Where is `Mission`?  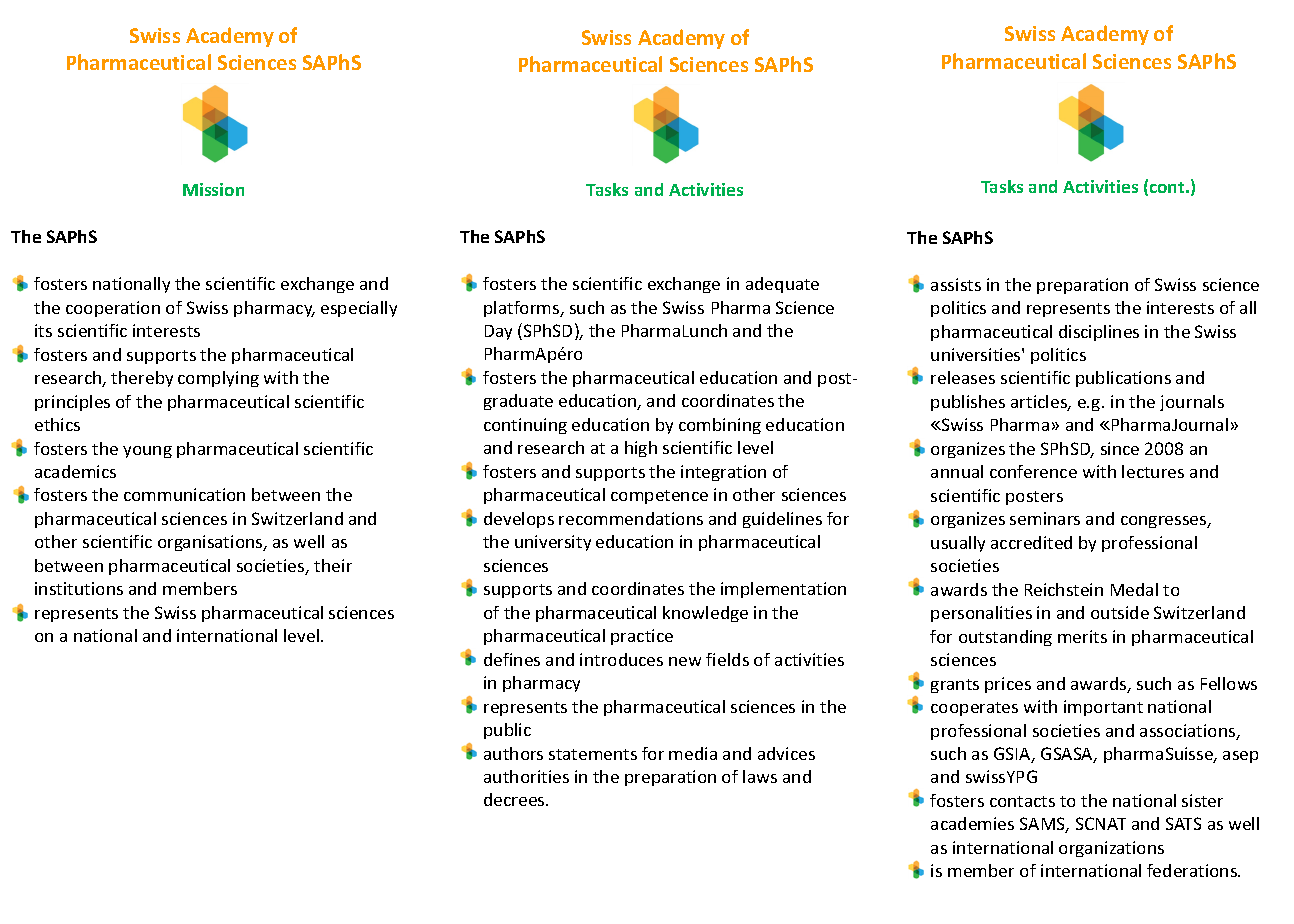
Mission is located at coordinates (213, 189).
